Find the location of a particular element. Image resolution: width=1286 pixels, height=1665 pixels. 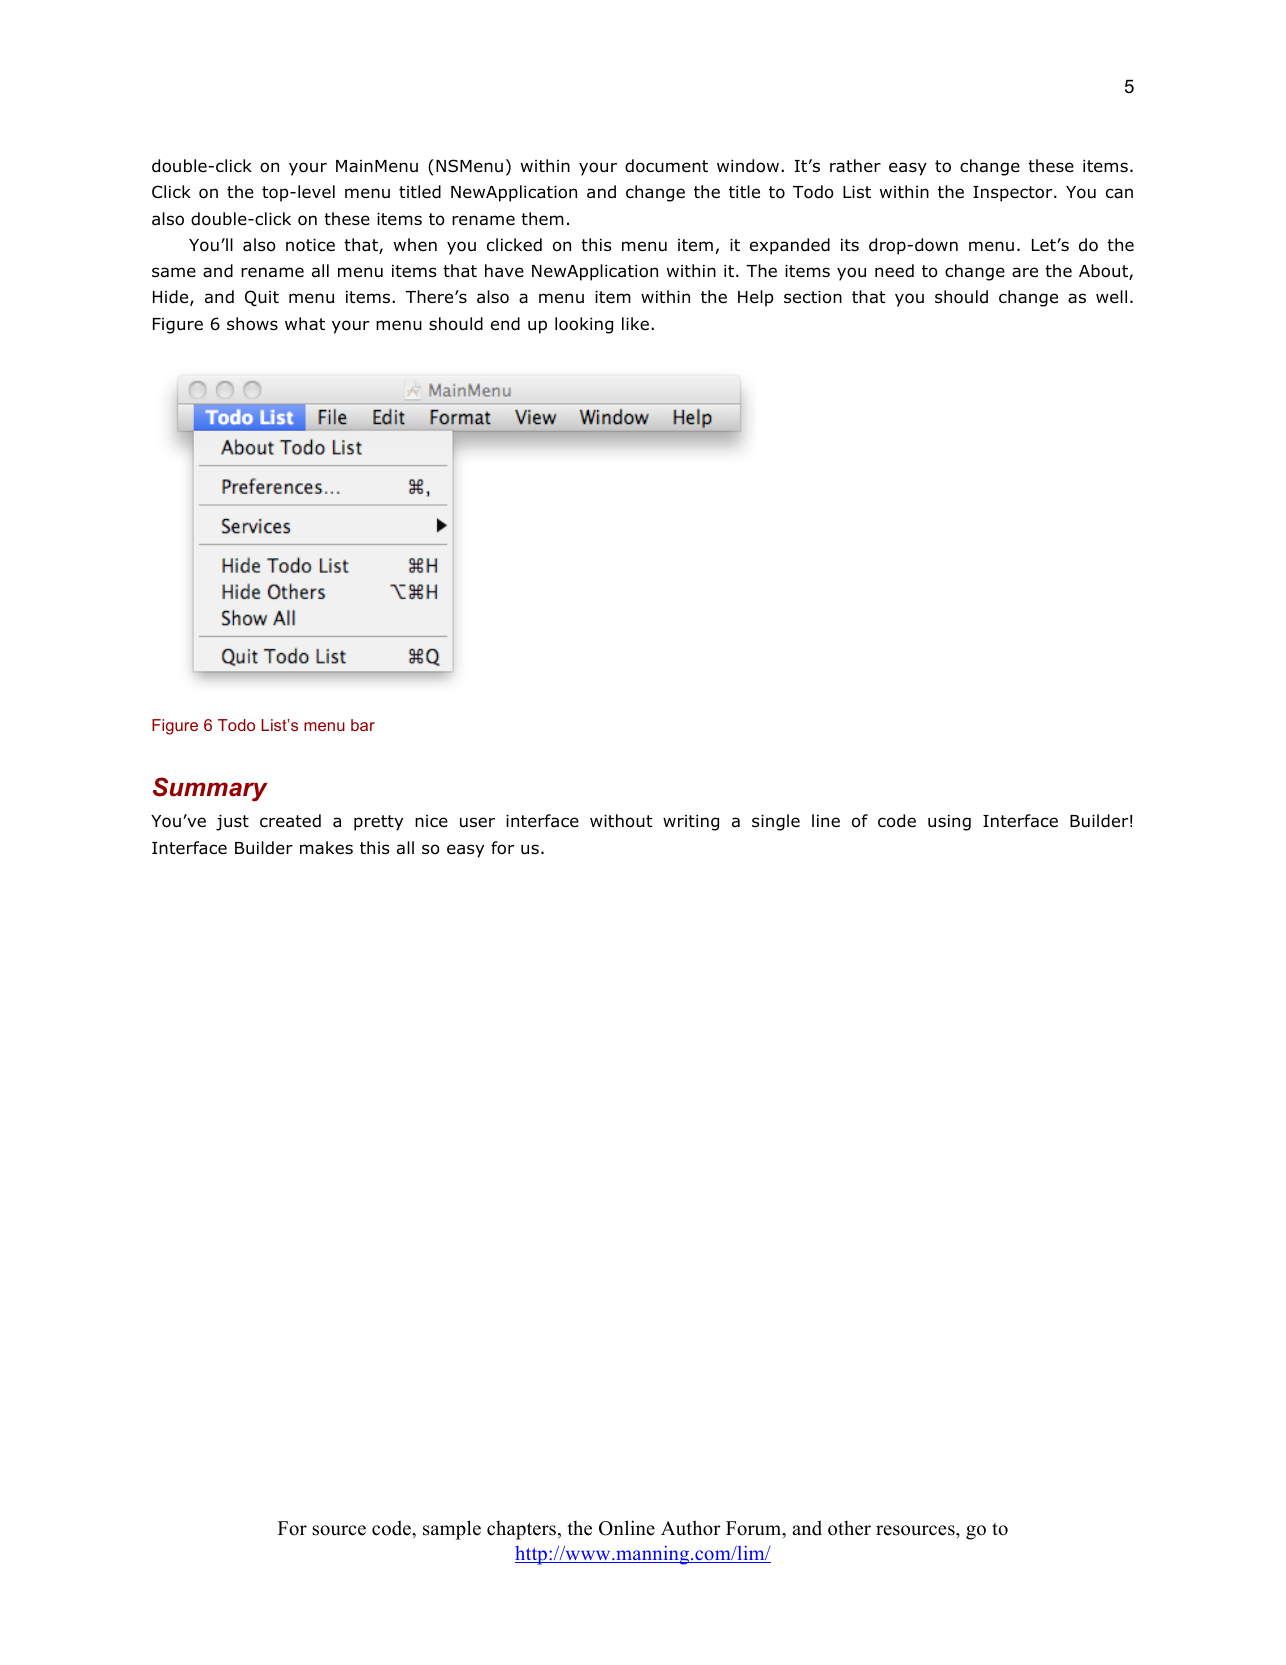

writing is located at coordinates (691, 823).
